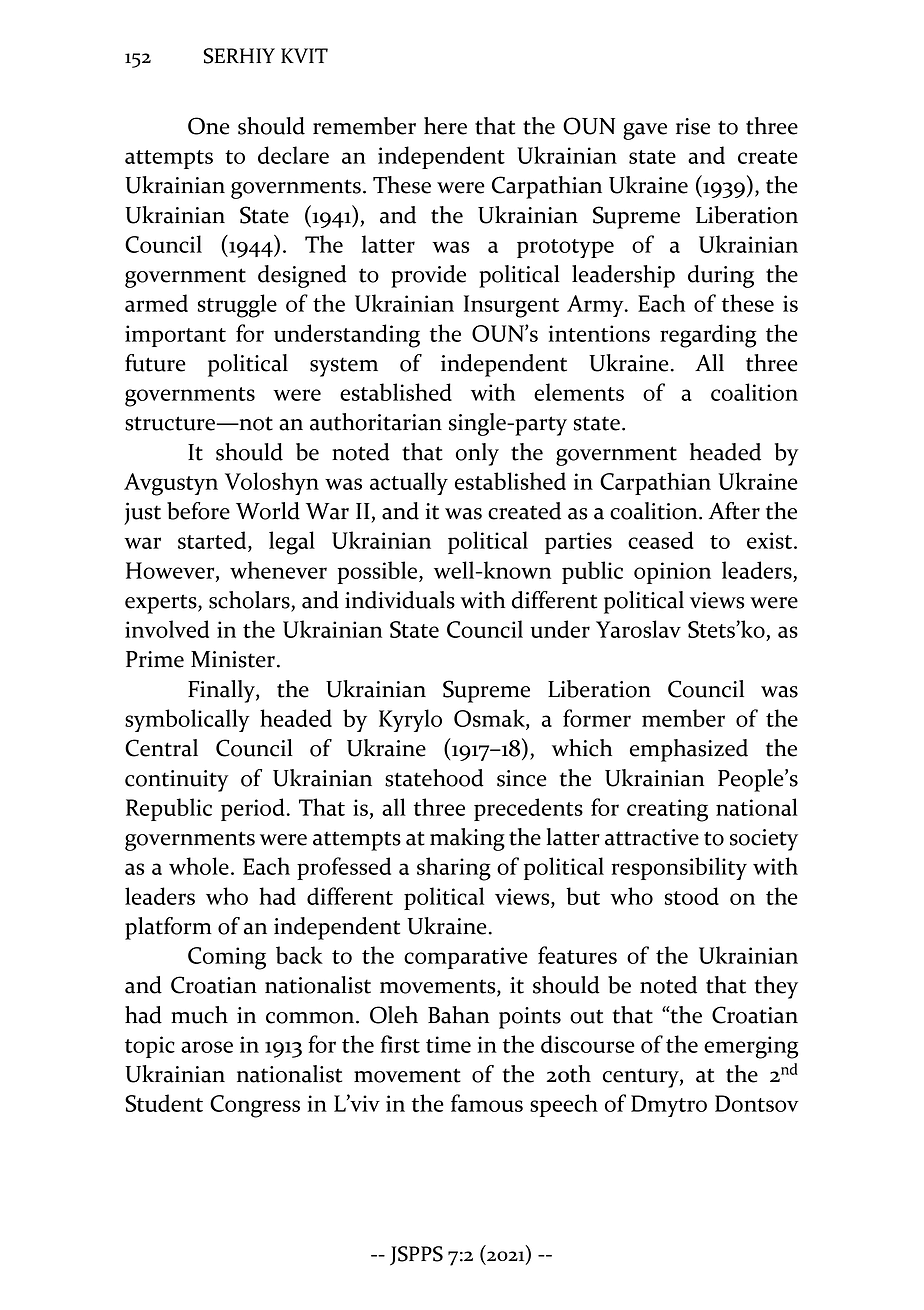 This document has height=1310, width=924. What do you see at coordinates (239, 56) in the document?
I see `SERHIY` at bounding box center [239, 56].
